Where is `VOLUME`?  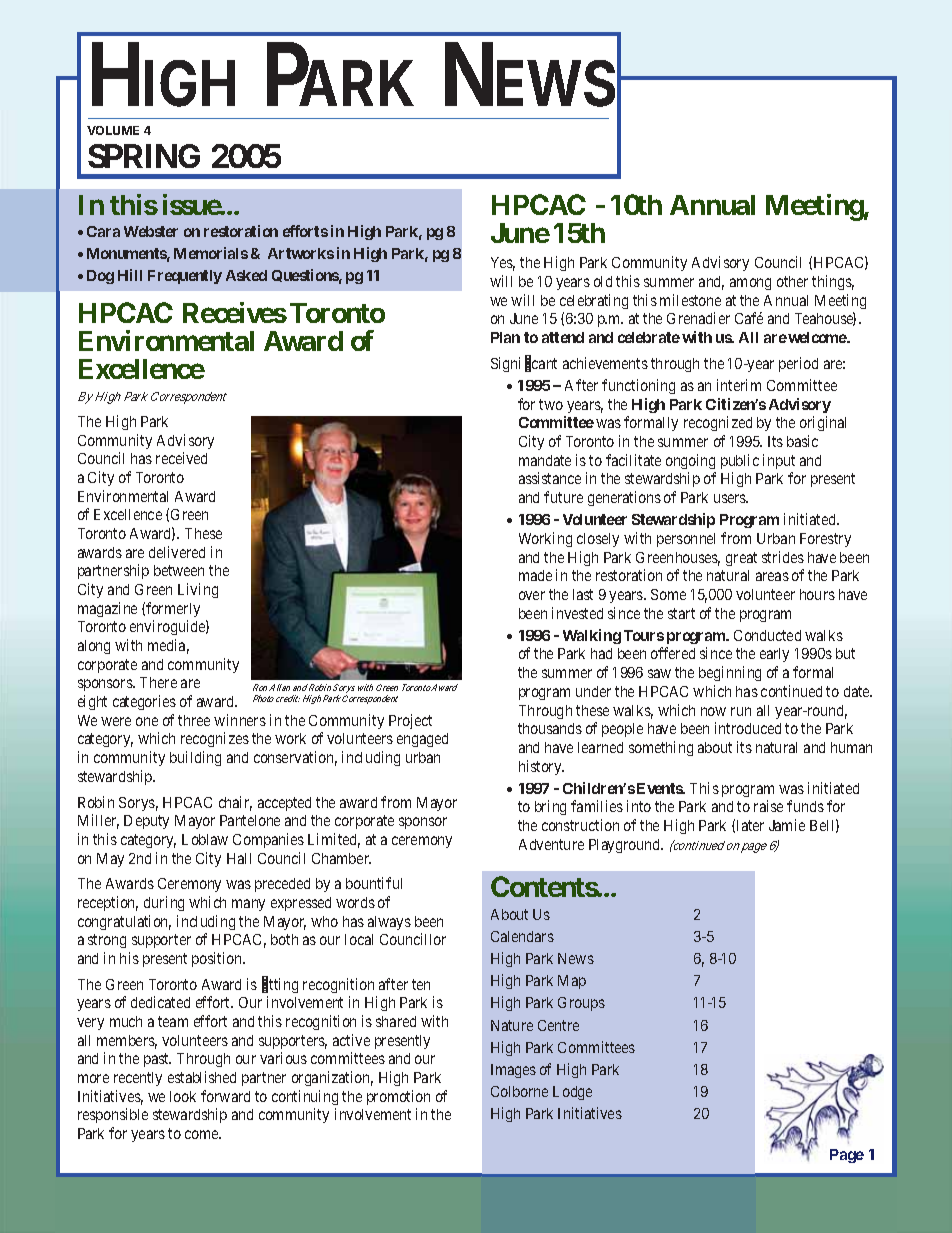 VOLUME is located at coordinates (113, 130).
